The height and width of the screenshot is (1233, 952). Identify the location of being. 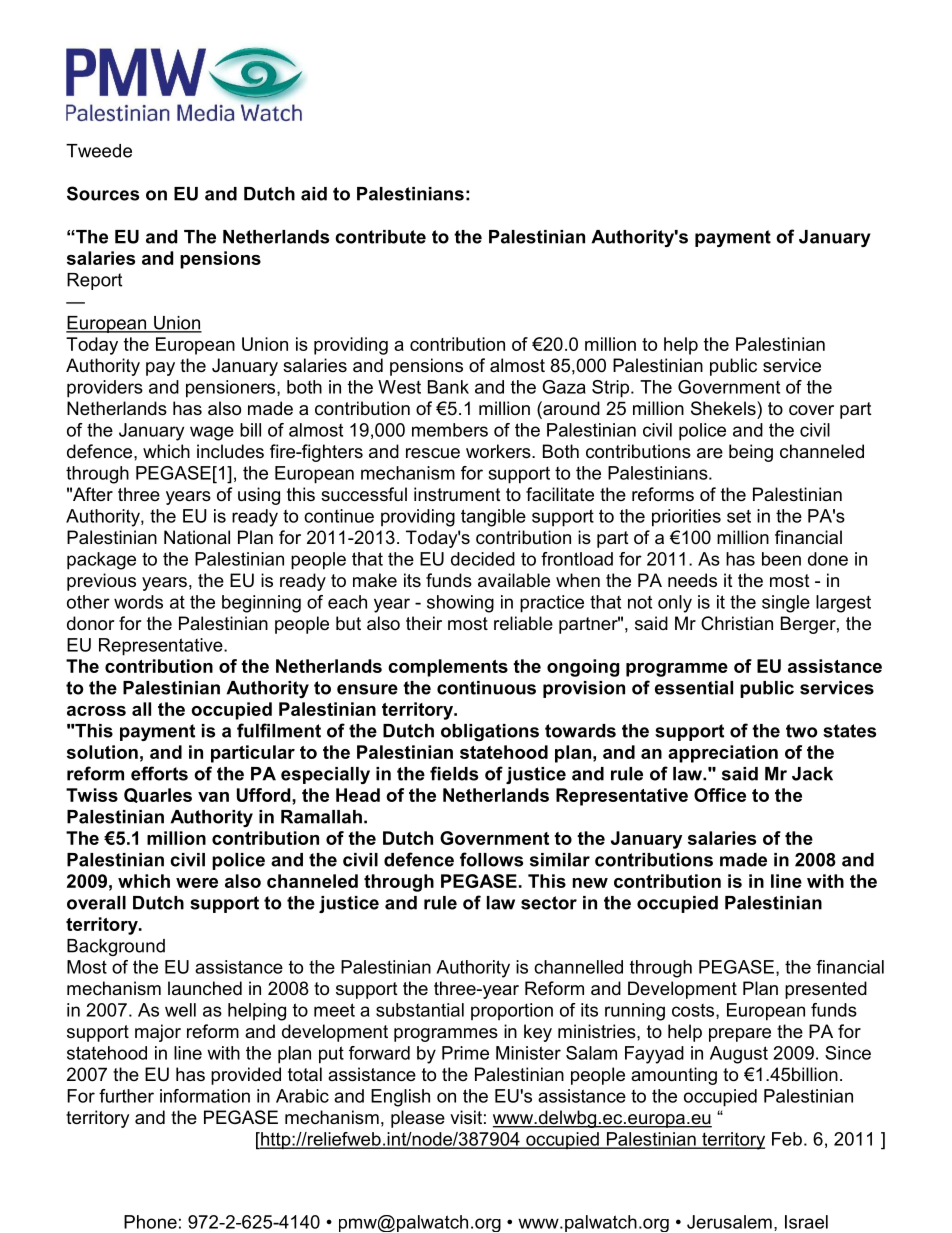
(751, 453).
